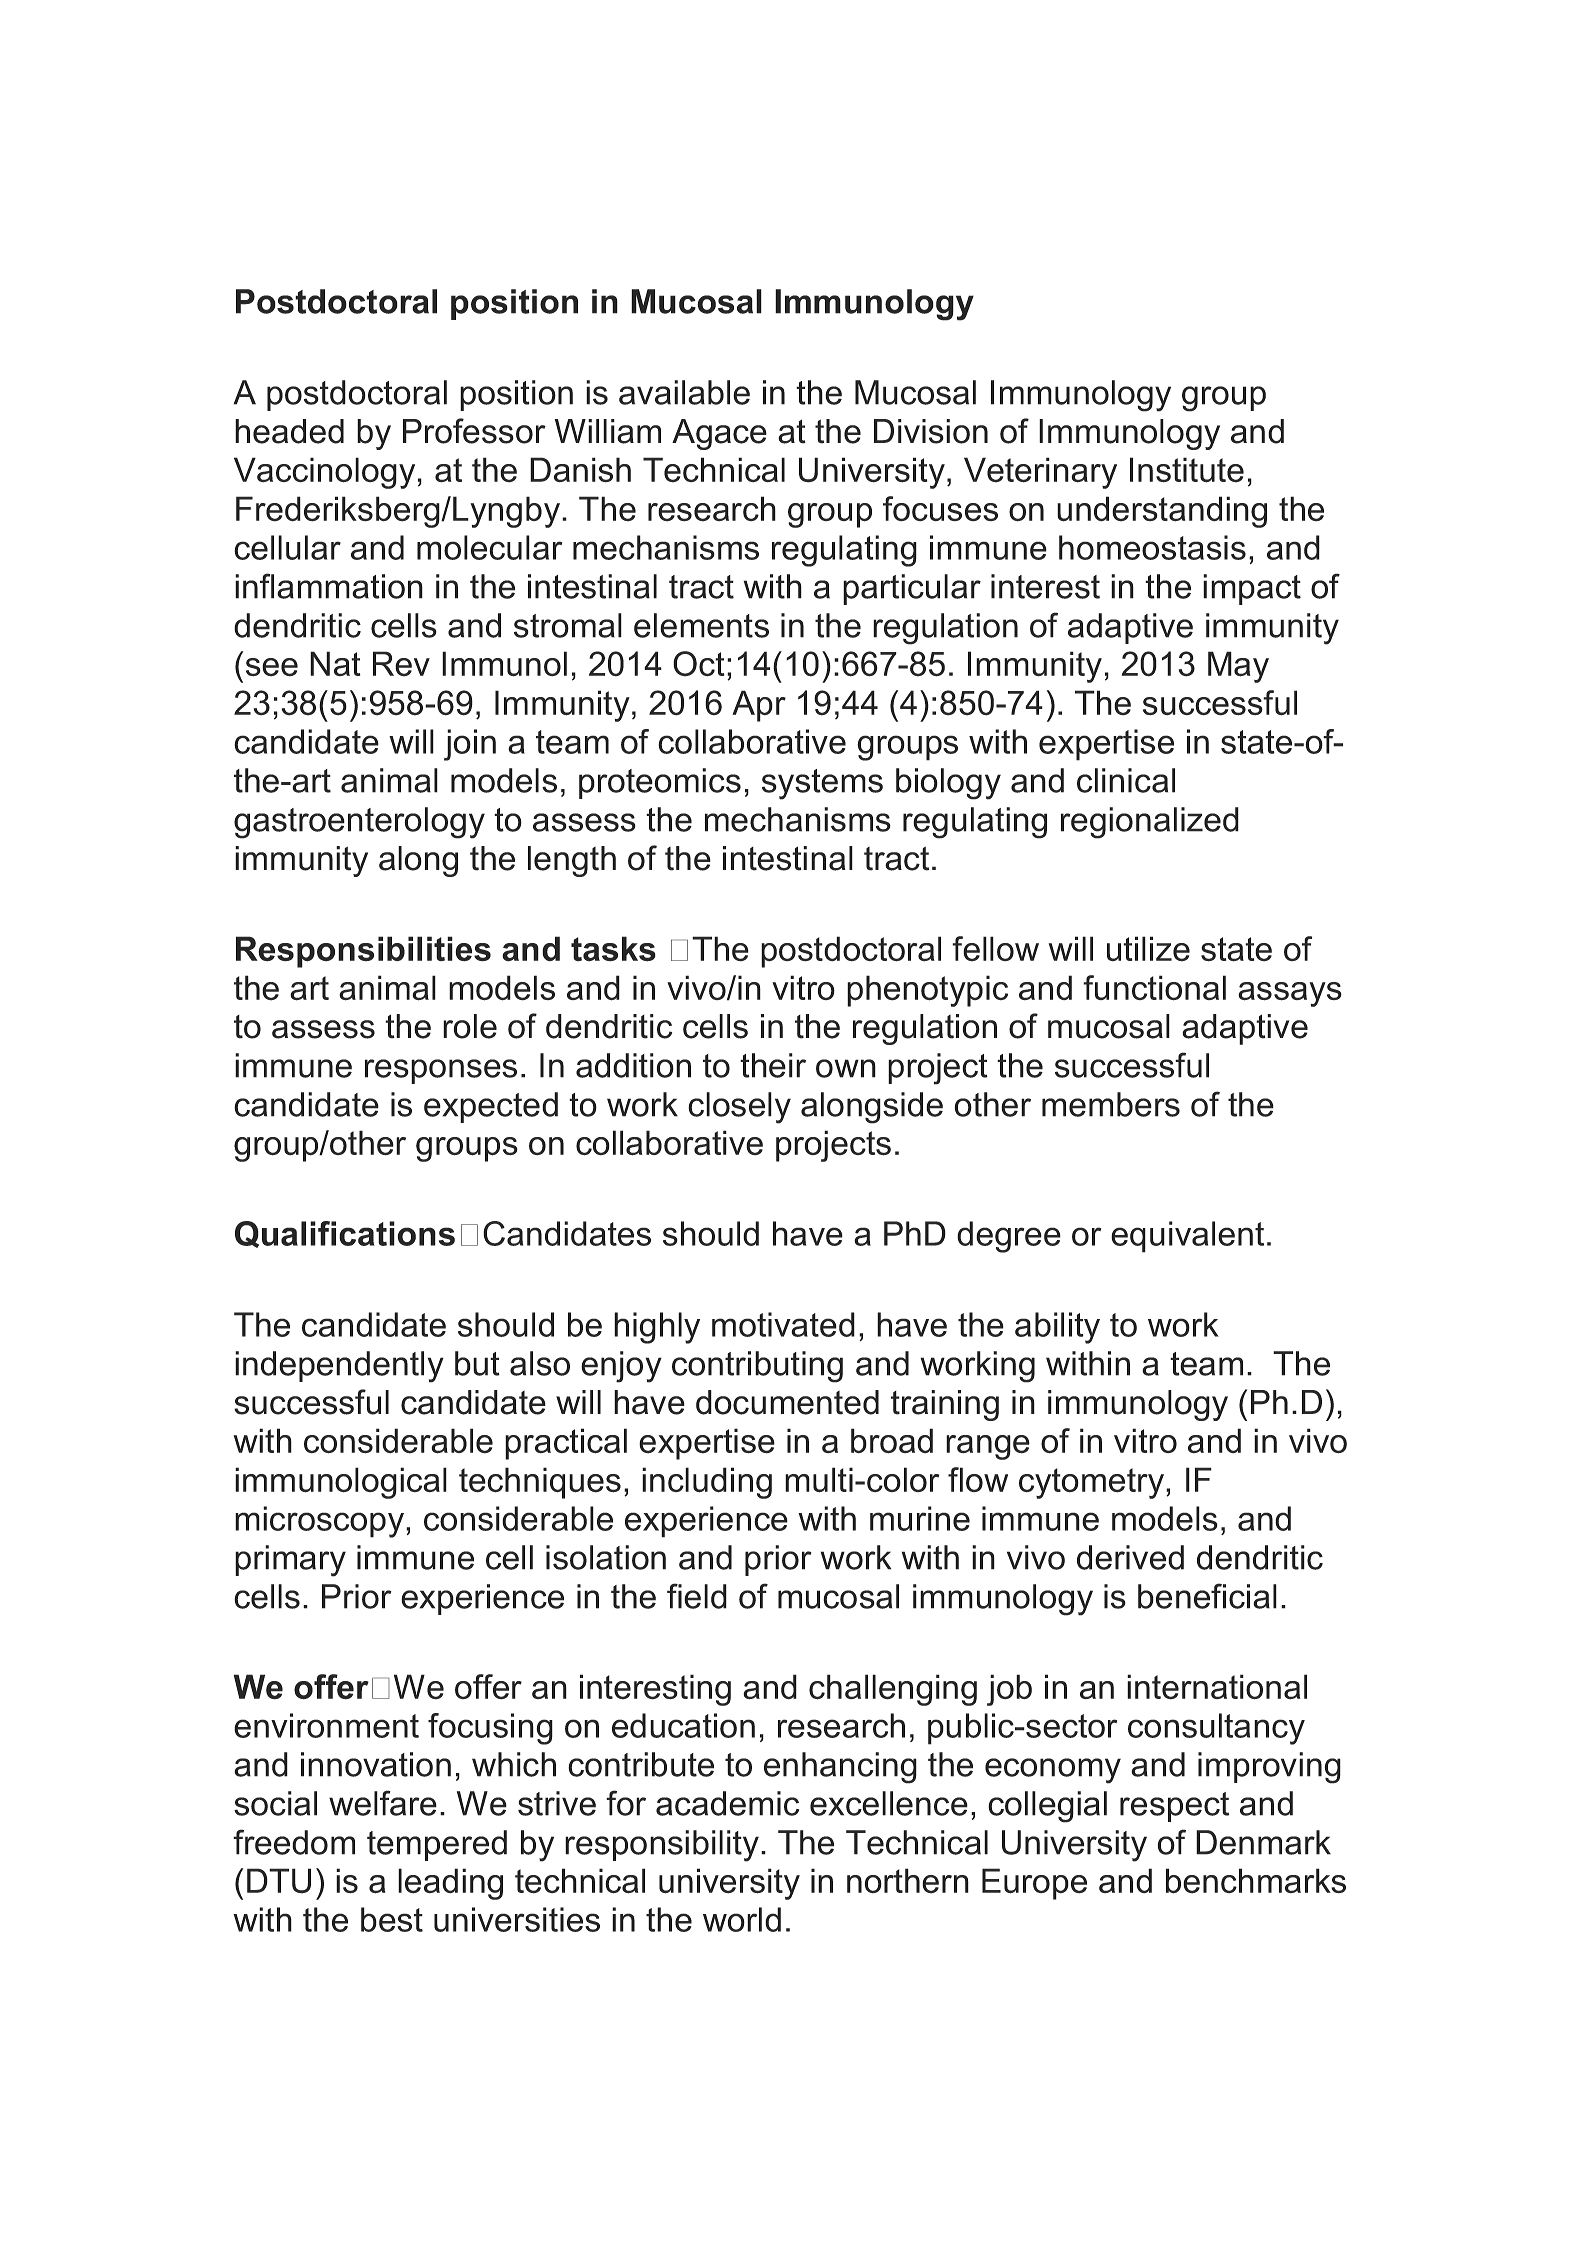 The image size is (1588, 2246). What do you see at coordinates (359, 823) in the page?
I see `gastroenterology` at bounding box center [359, 823].
